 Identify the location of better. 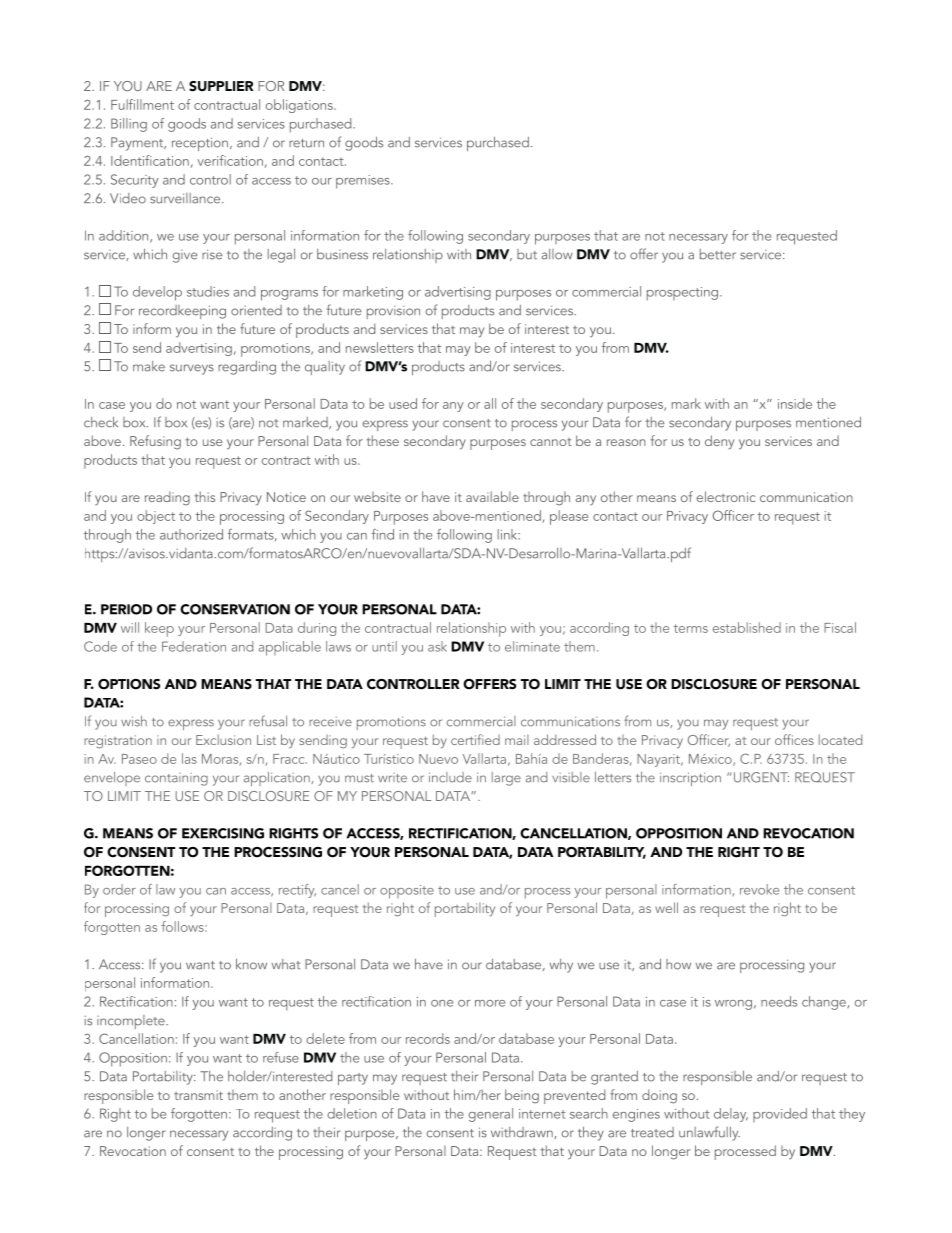
(718, 254).
